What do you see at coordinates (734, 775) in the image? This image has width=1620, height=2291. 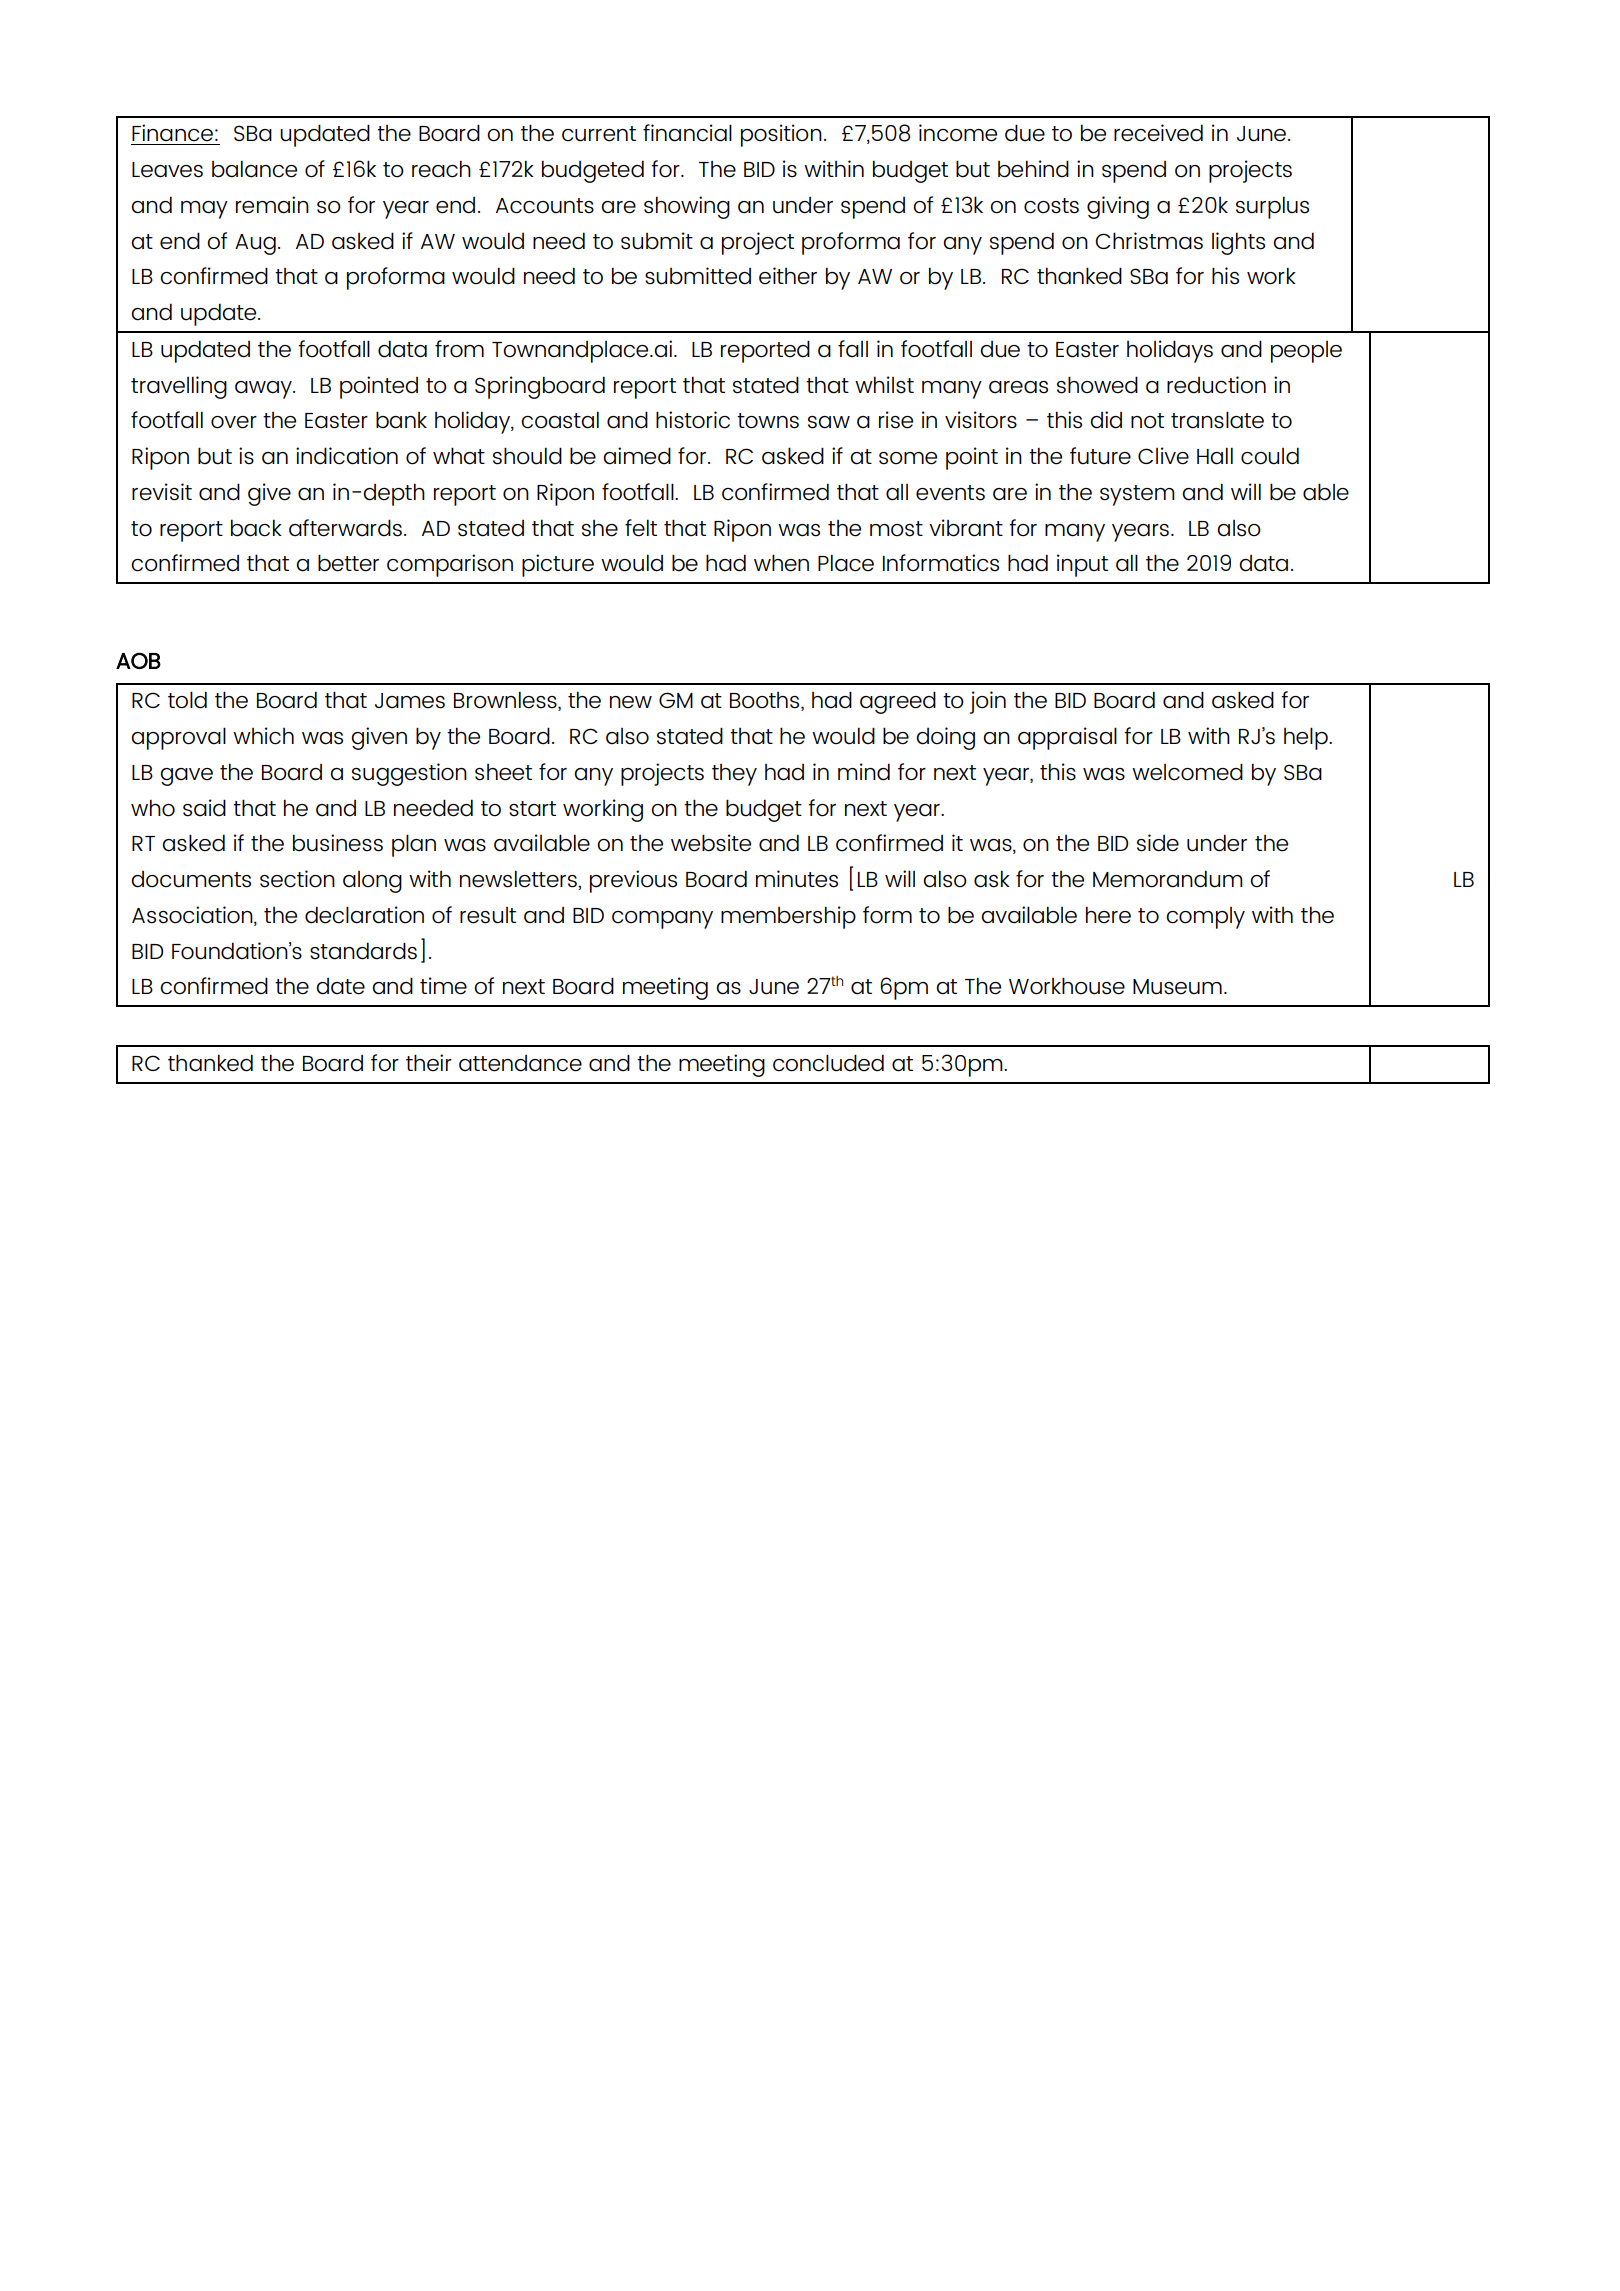 I see `they` at bounding box center [734, 775].
